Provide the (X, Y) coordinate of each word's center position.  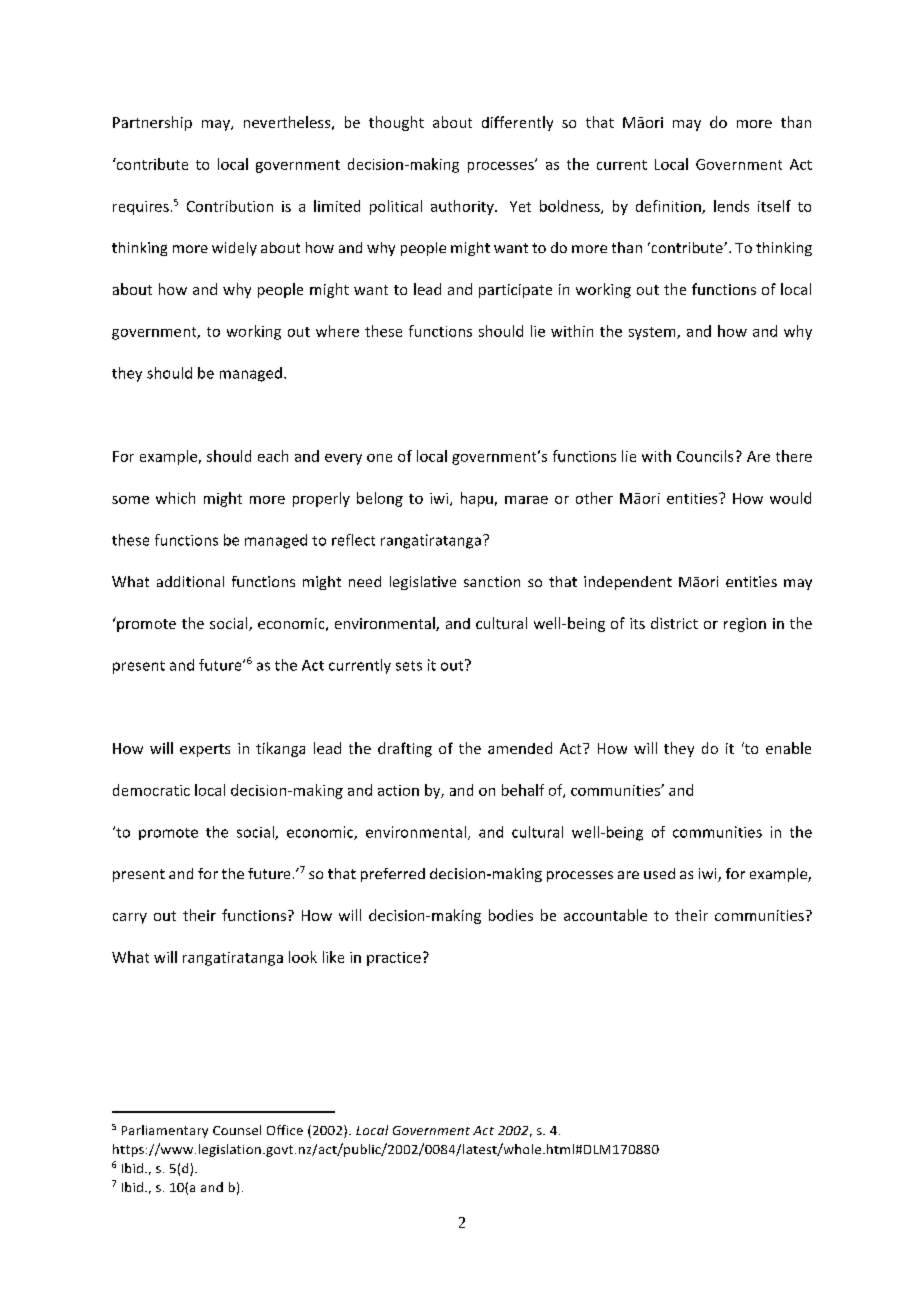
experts (205, 750)
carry (130, 918)
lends (731, 206)
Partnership (152, 123)
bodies (511, 915)
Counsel (237, 1130)
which (175, 498)
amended (520, 748)
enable (788, 748)
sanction (492, 581)
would (790, 498)
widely (234, 249)
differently (517, 123)
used (659, 873)
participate (515, 291)
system (653, 333)
